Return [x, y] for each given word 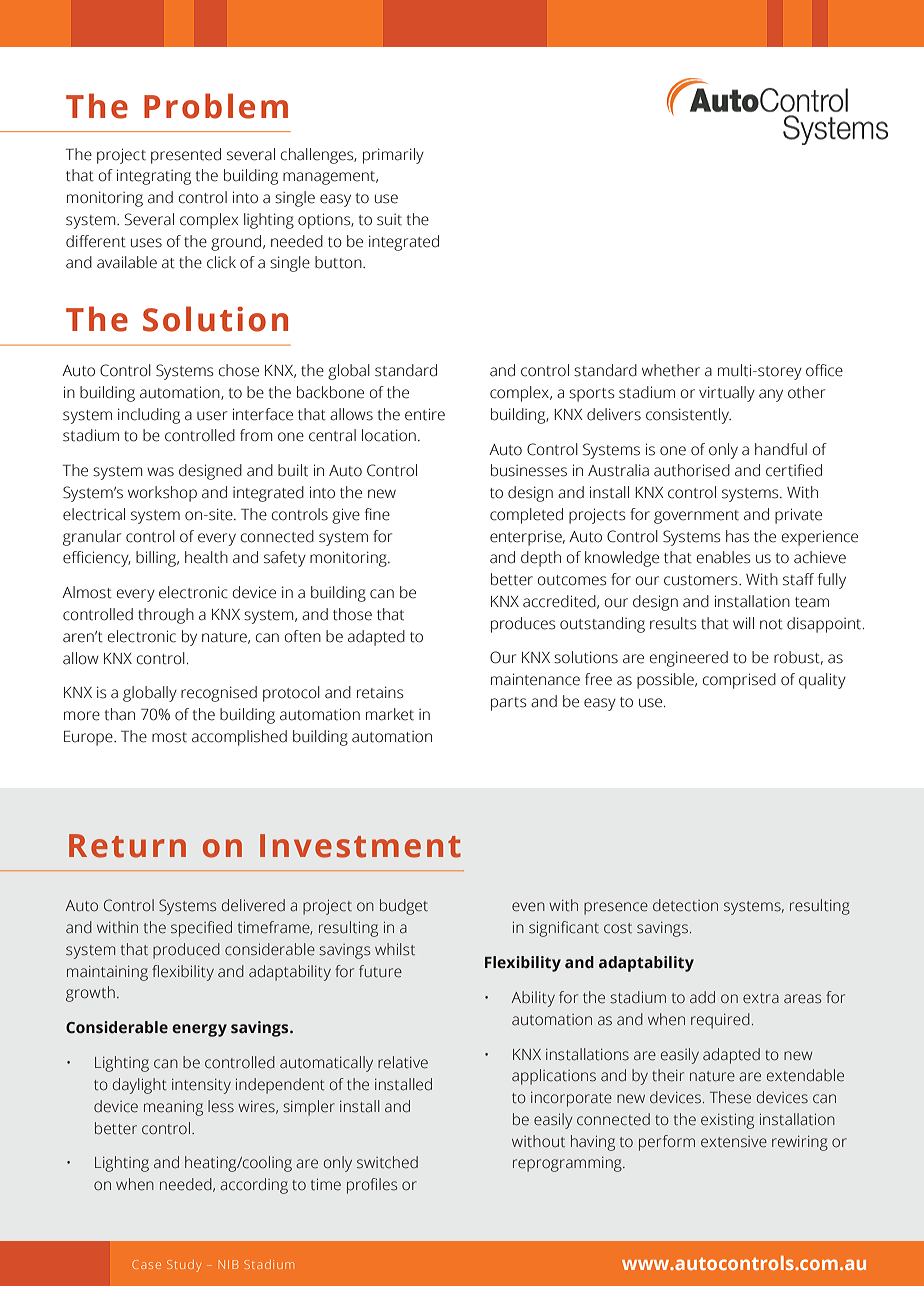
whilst [395, 949]
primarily [393, 156]
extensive [734, 1142]
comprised [739, 681]
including [149, 416]
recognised [219, 694]
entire [425, 414]
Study [184, 1266]
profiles [372, 1186]
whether [671, 370]
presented [186, 156]
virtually [727, 394]
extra [761, 998]
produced [186, 951]
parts [508, 704]
